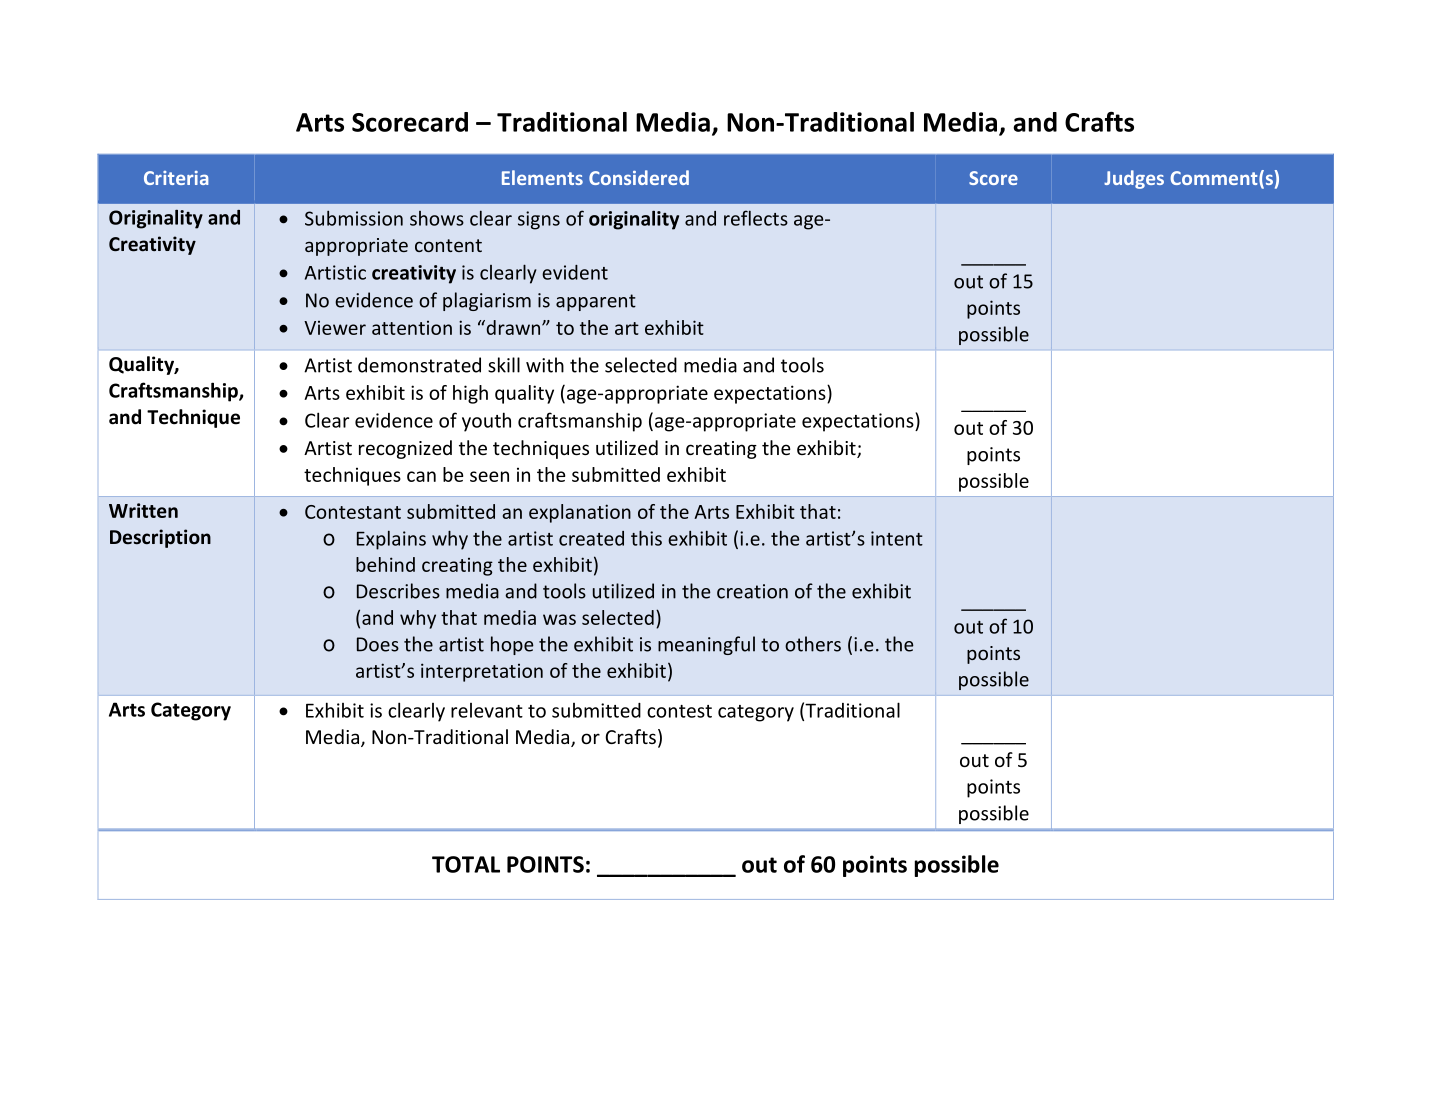 Image resolution: width=1431 pixels, height=1106 pixels. What do you see at coordinates (378, 644) in the screenshot?
I see `Does` at bounding box center [378, 644].
